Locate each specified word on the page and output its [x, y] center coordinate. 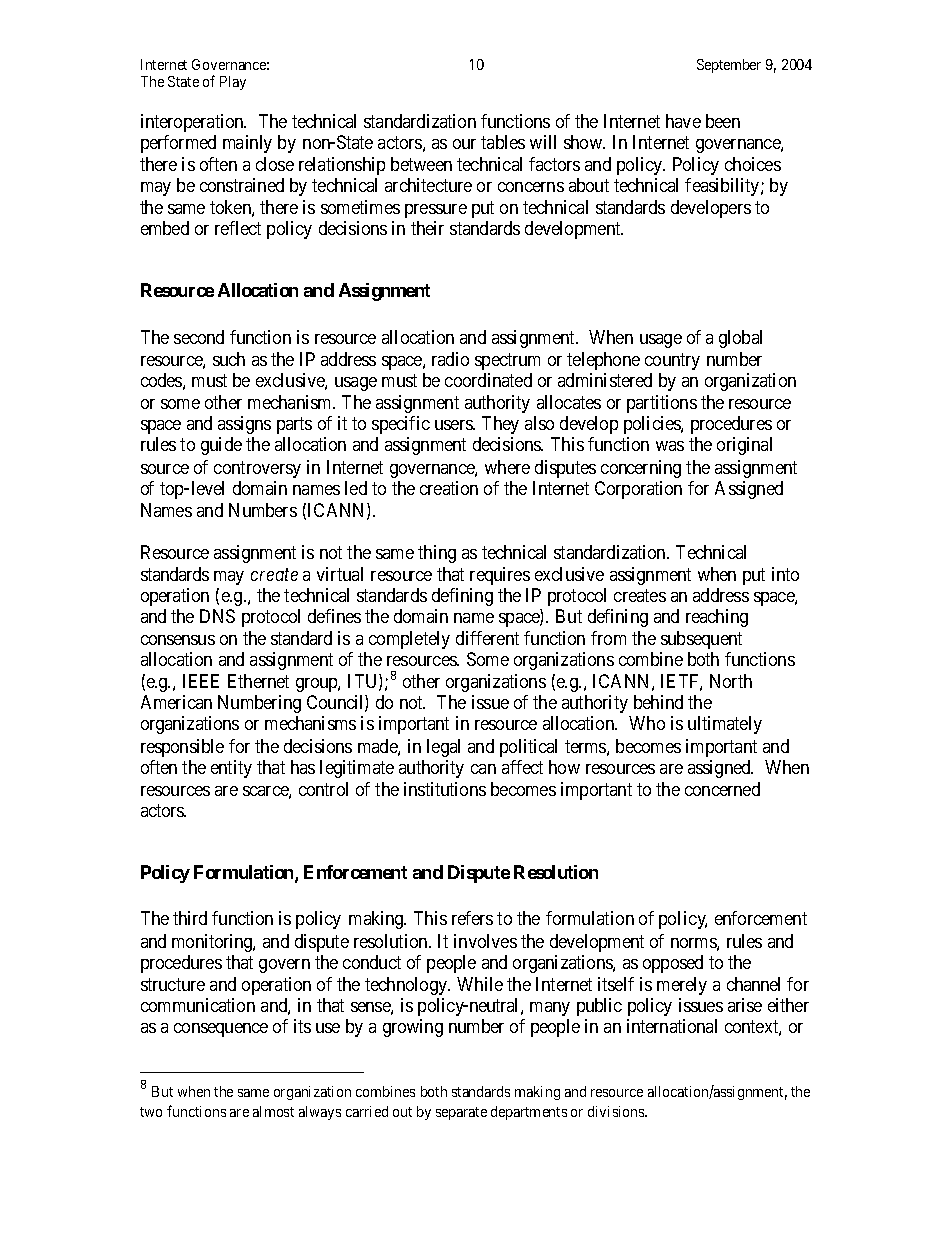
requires [500, 576]
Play [233, 83]
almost [273, 1111]
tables [503, 142]
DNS [217, 616]
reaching [717, 618]
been [723, 121]
